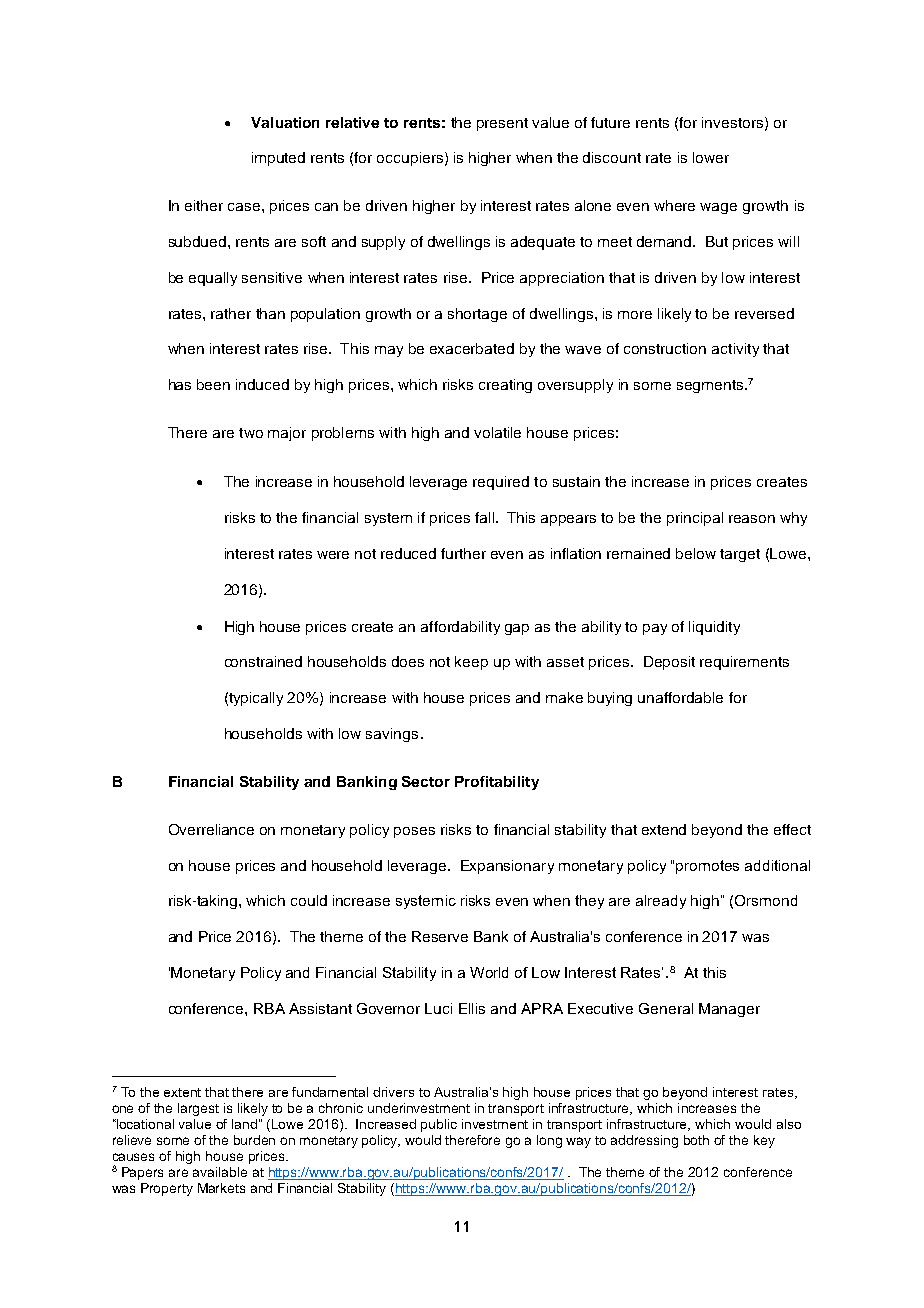 This screenshot has width=924, height=1308. What do you see at coordinates (744, 663) in the screenshot?
I see `requirements` at bounding box center [744, 663].
